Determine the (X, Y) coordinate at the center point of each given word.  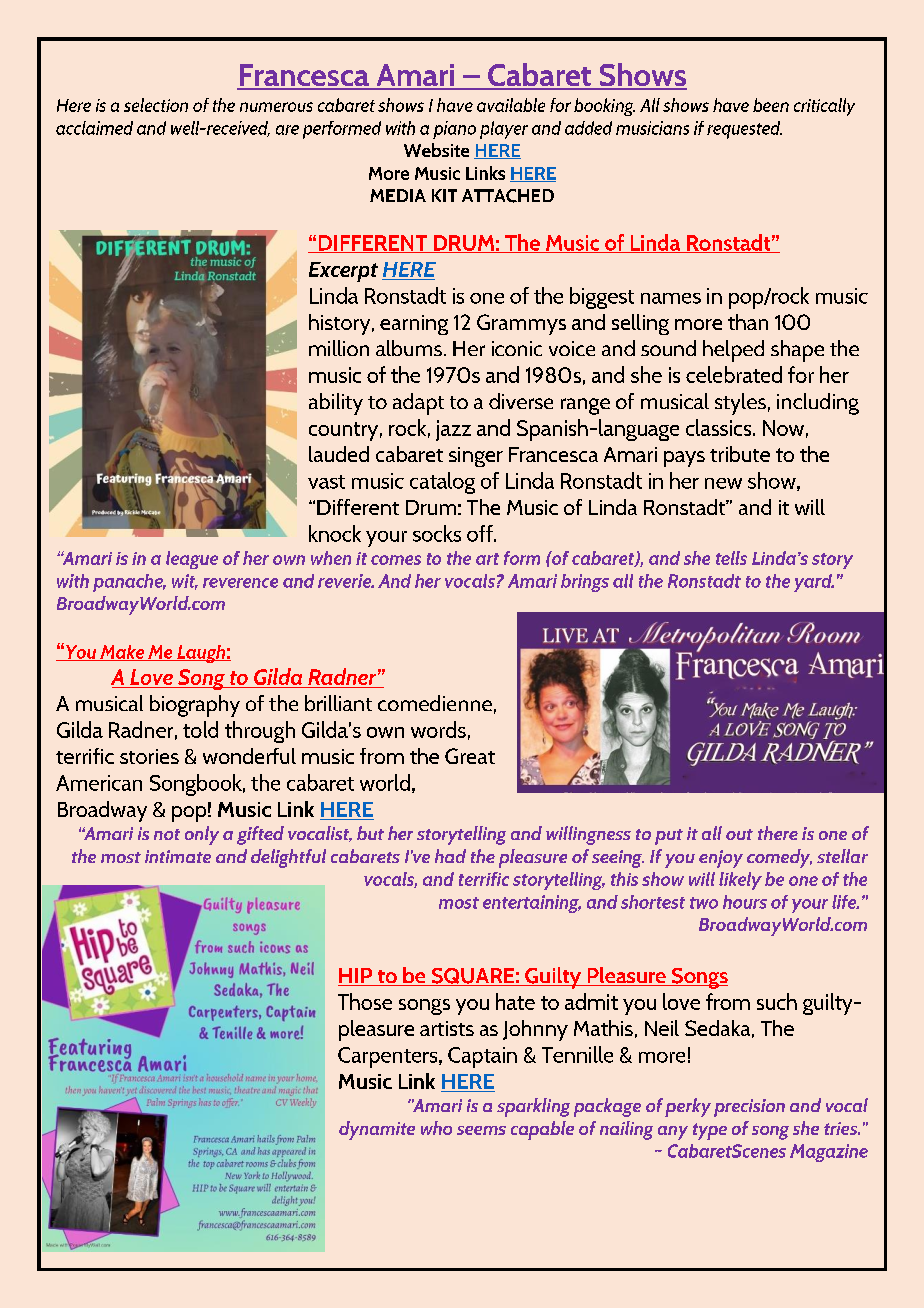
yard (814, 583)
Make (122, 653)
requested (744, 130)
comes (396, 560)
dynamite (377, 1130)
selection (156, 105)
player (504, 130)
